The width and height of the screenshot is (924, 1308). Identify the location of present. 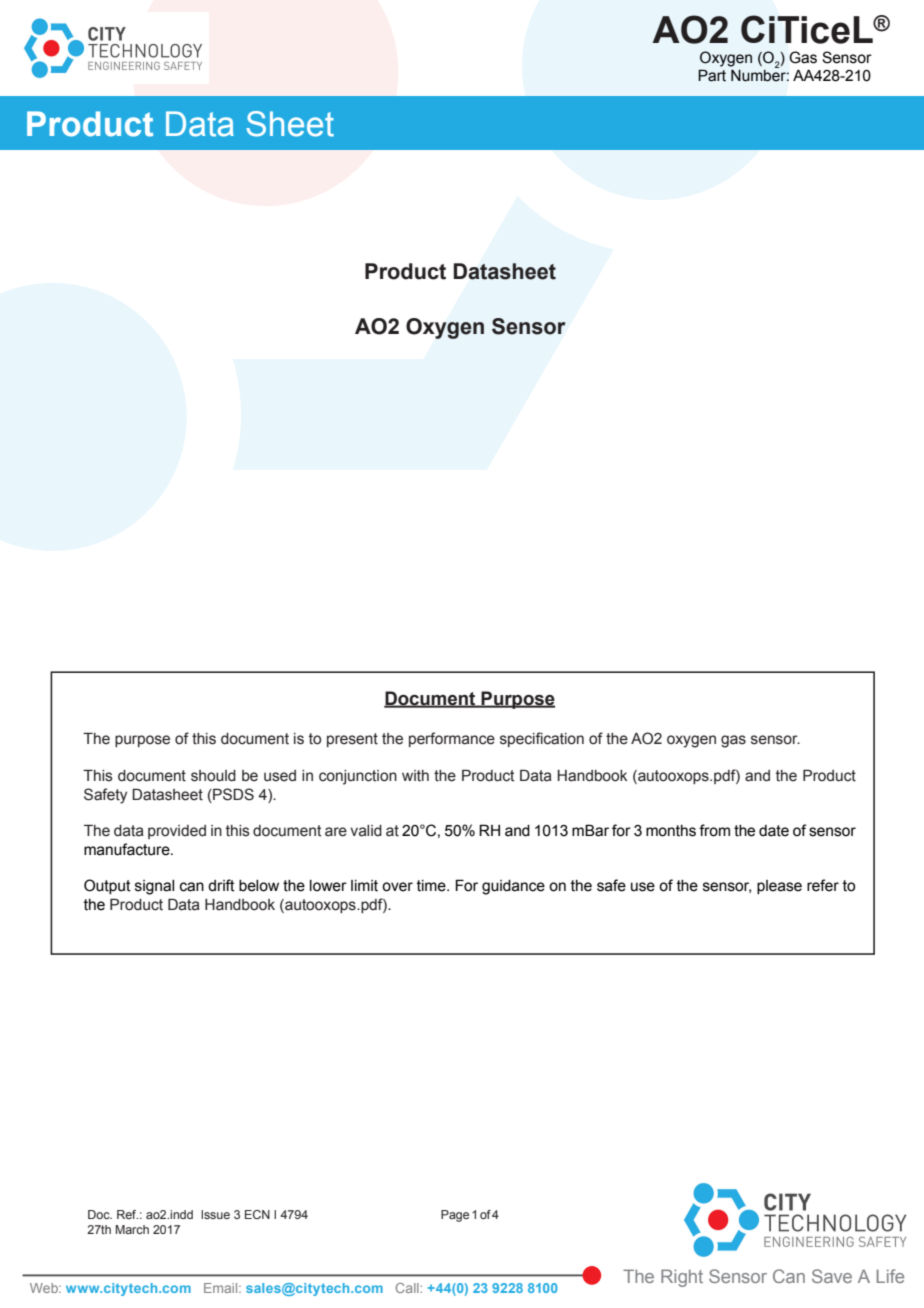
(352, 740).
